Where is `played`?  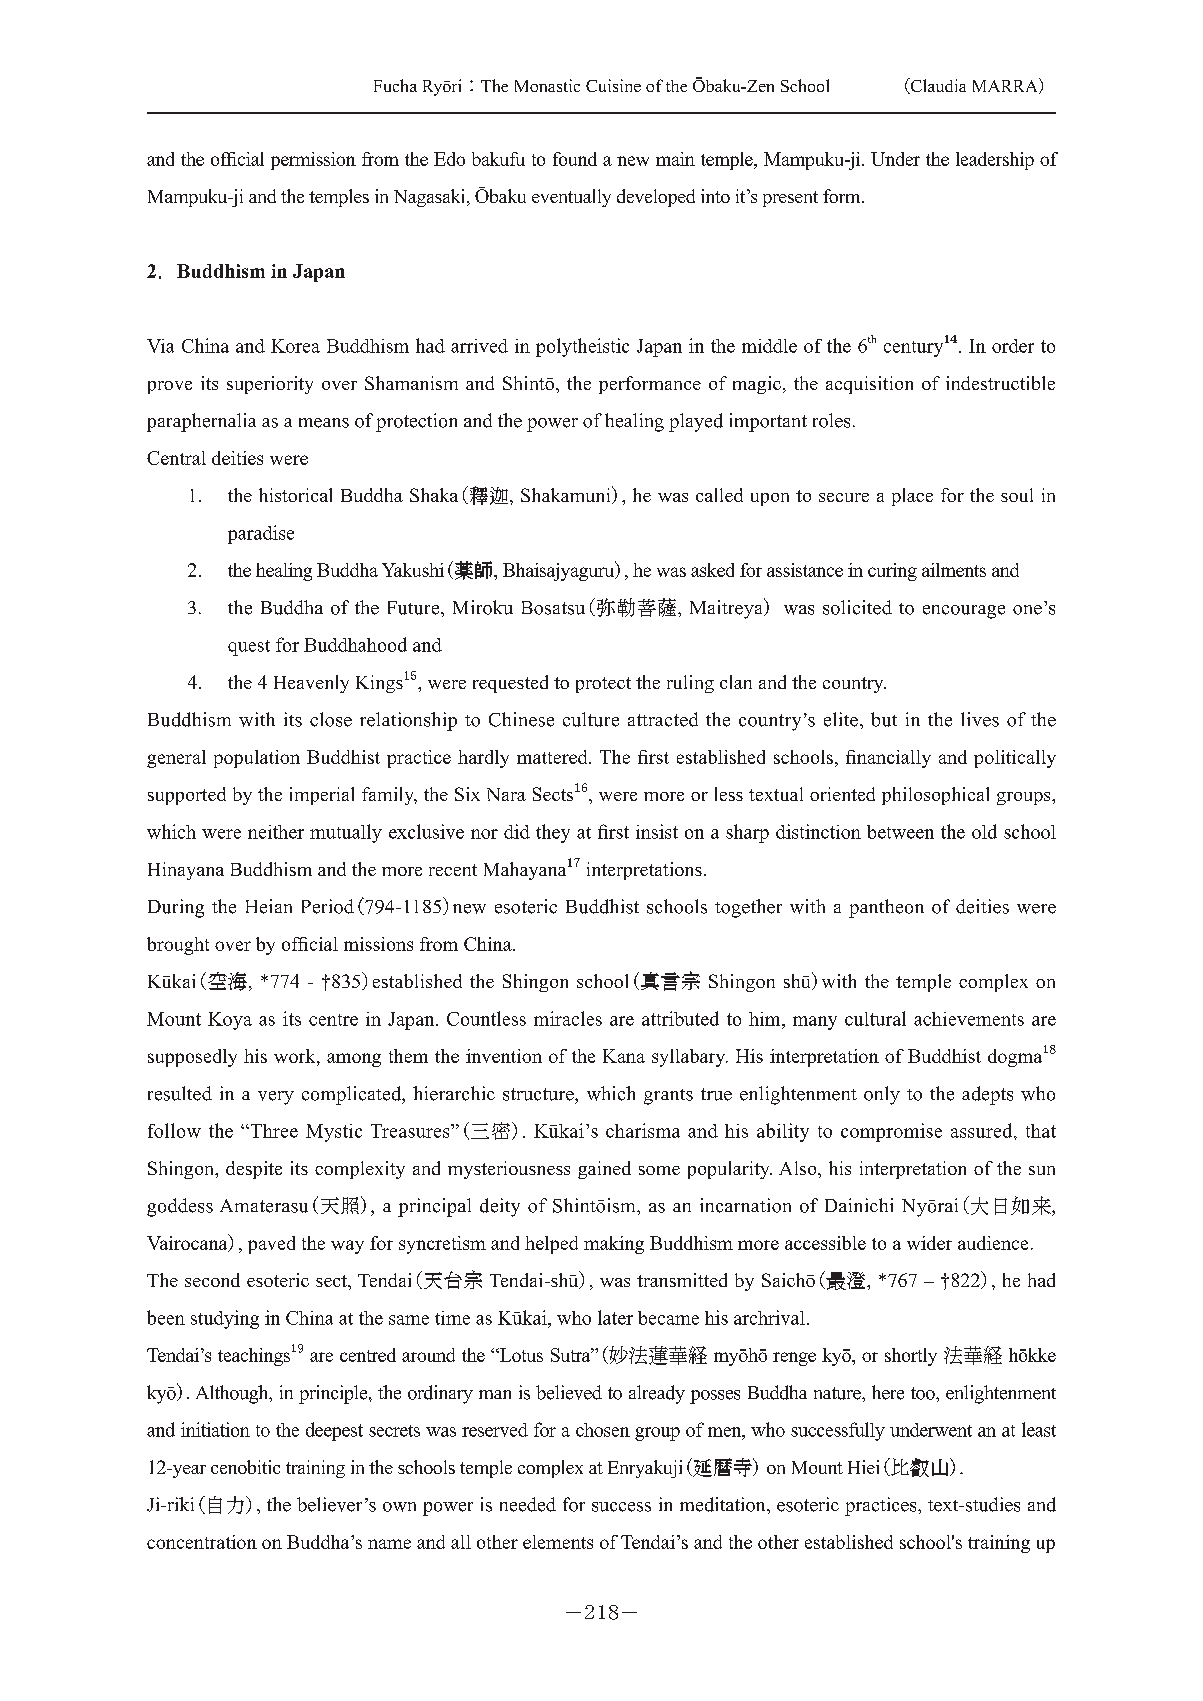 played is located at coordinates (696, 422).
